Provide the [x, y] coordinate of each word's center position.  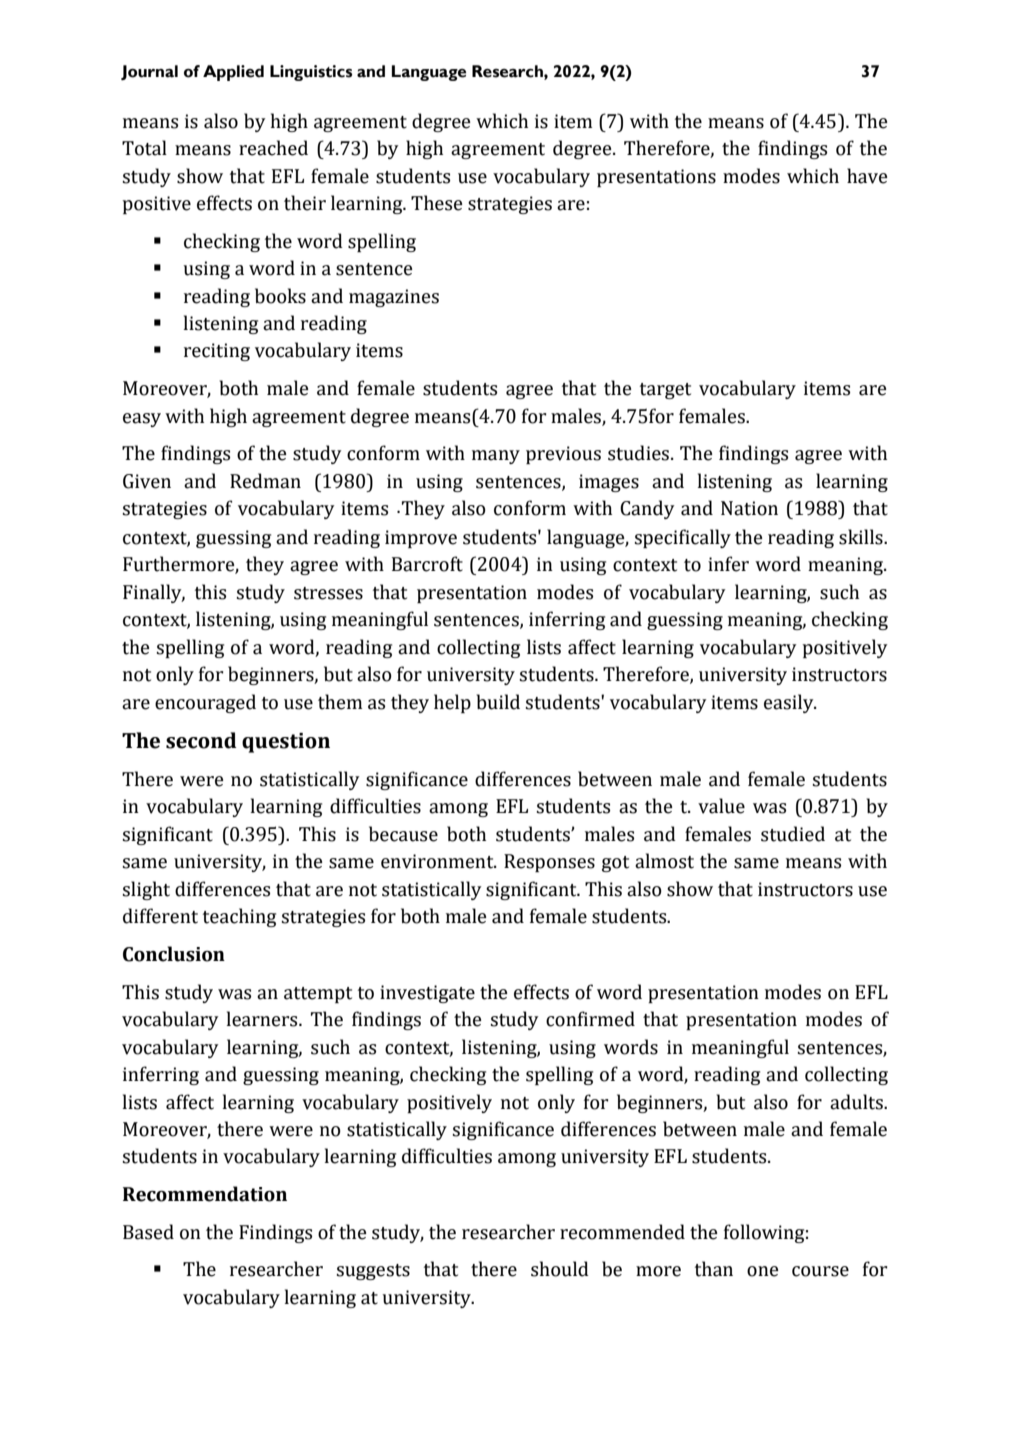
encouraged [205, 703]
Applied [233, 73]
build [498, 702]
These [437, 203]
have [867, 176]
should [560, 1269]
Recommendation [205, 1194]
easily [790, 703]
